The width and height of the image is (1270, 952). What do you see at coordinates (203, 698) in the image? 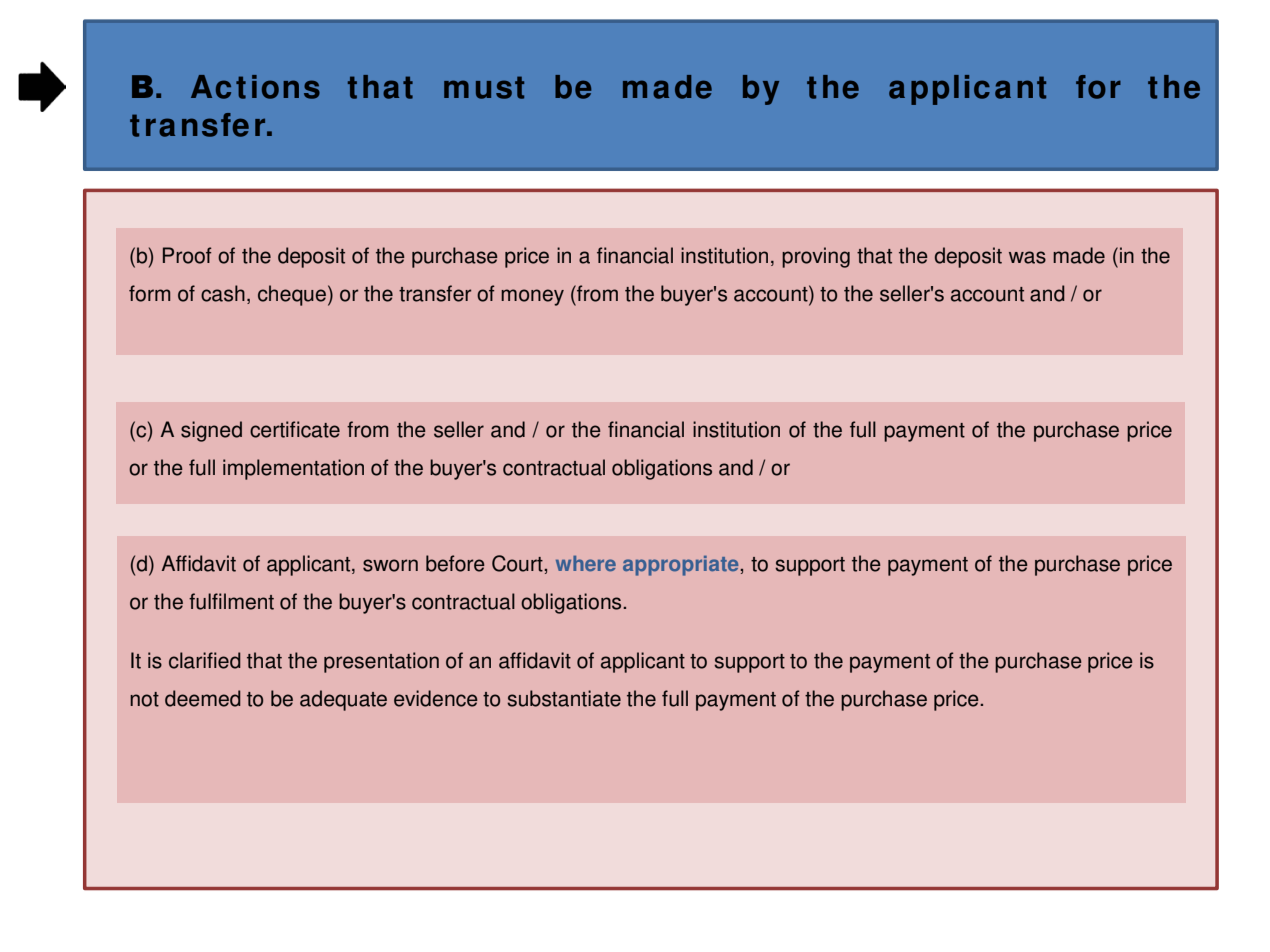
I see `deemed` at bounding box center [203, 698].
